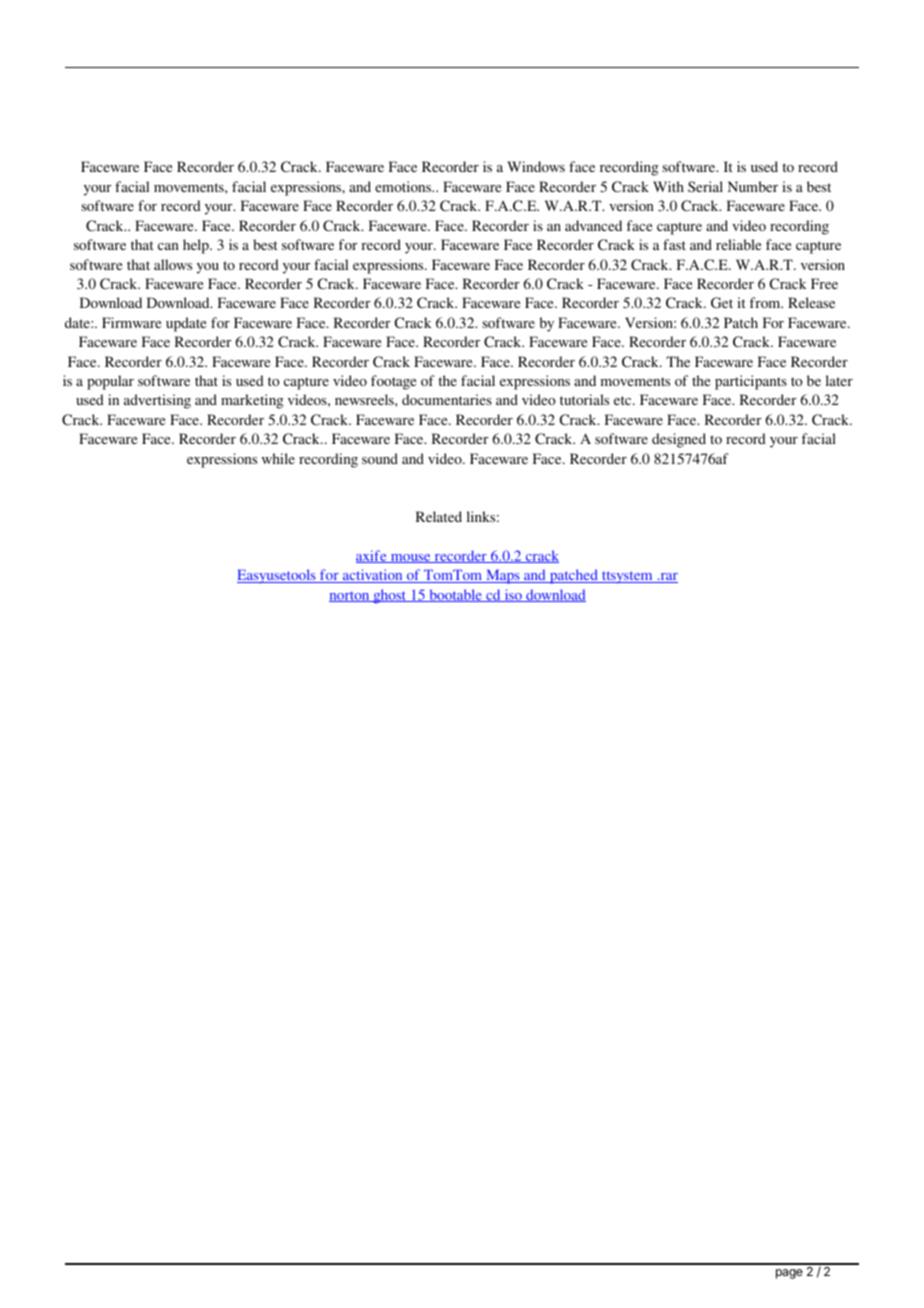 Image resolution: width=924 pixels, height=1308 pixels. Describe the element at coordinates (789, 1274) in the screenshot. I see `page` at that location.
